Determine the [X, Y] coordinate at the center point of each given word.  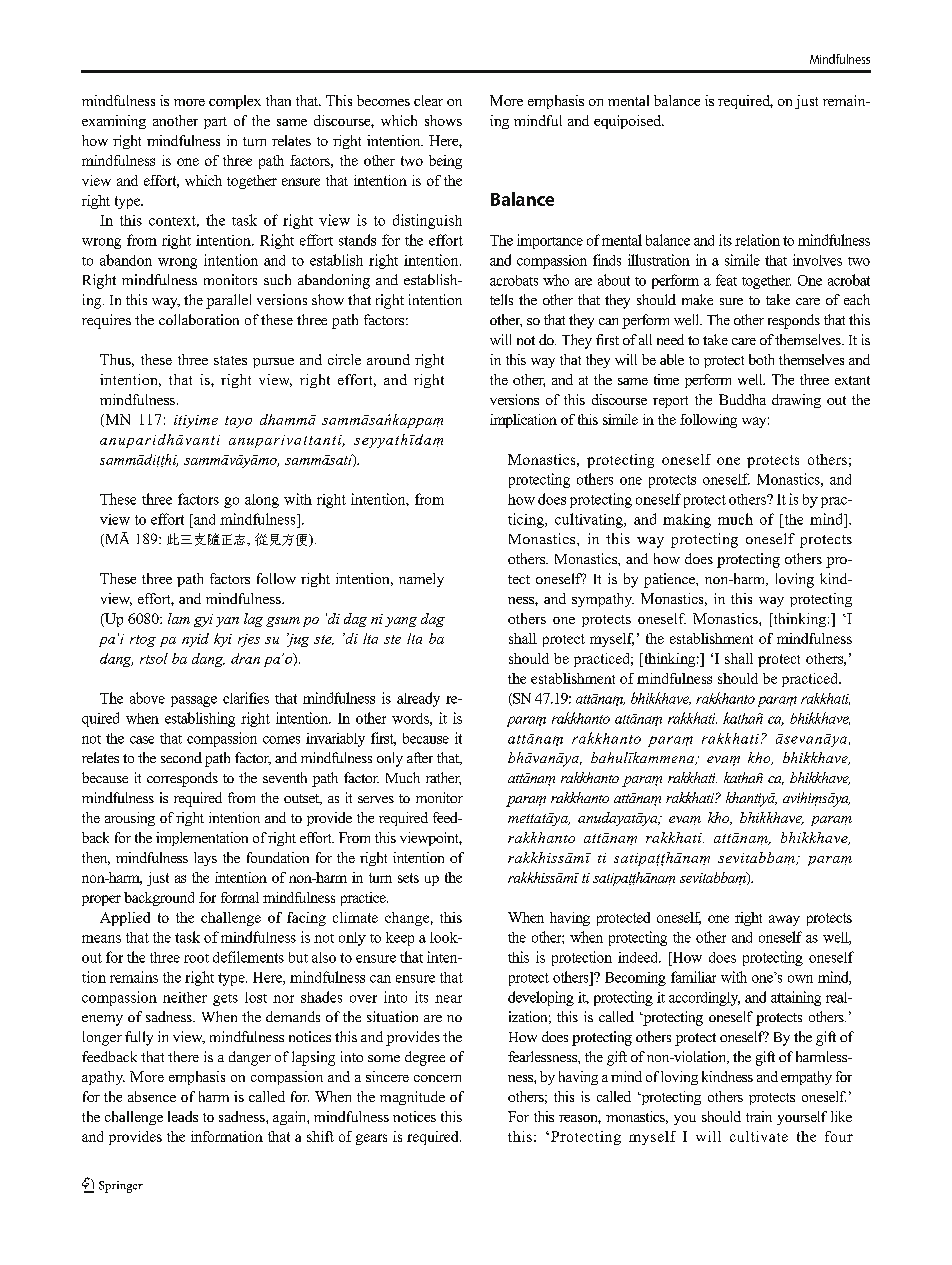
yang [401, 622]
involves [817, 260]
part [215, 123]
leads [183, 1116]
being [445, 162]
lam [179, 618]
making [687, 521]
